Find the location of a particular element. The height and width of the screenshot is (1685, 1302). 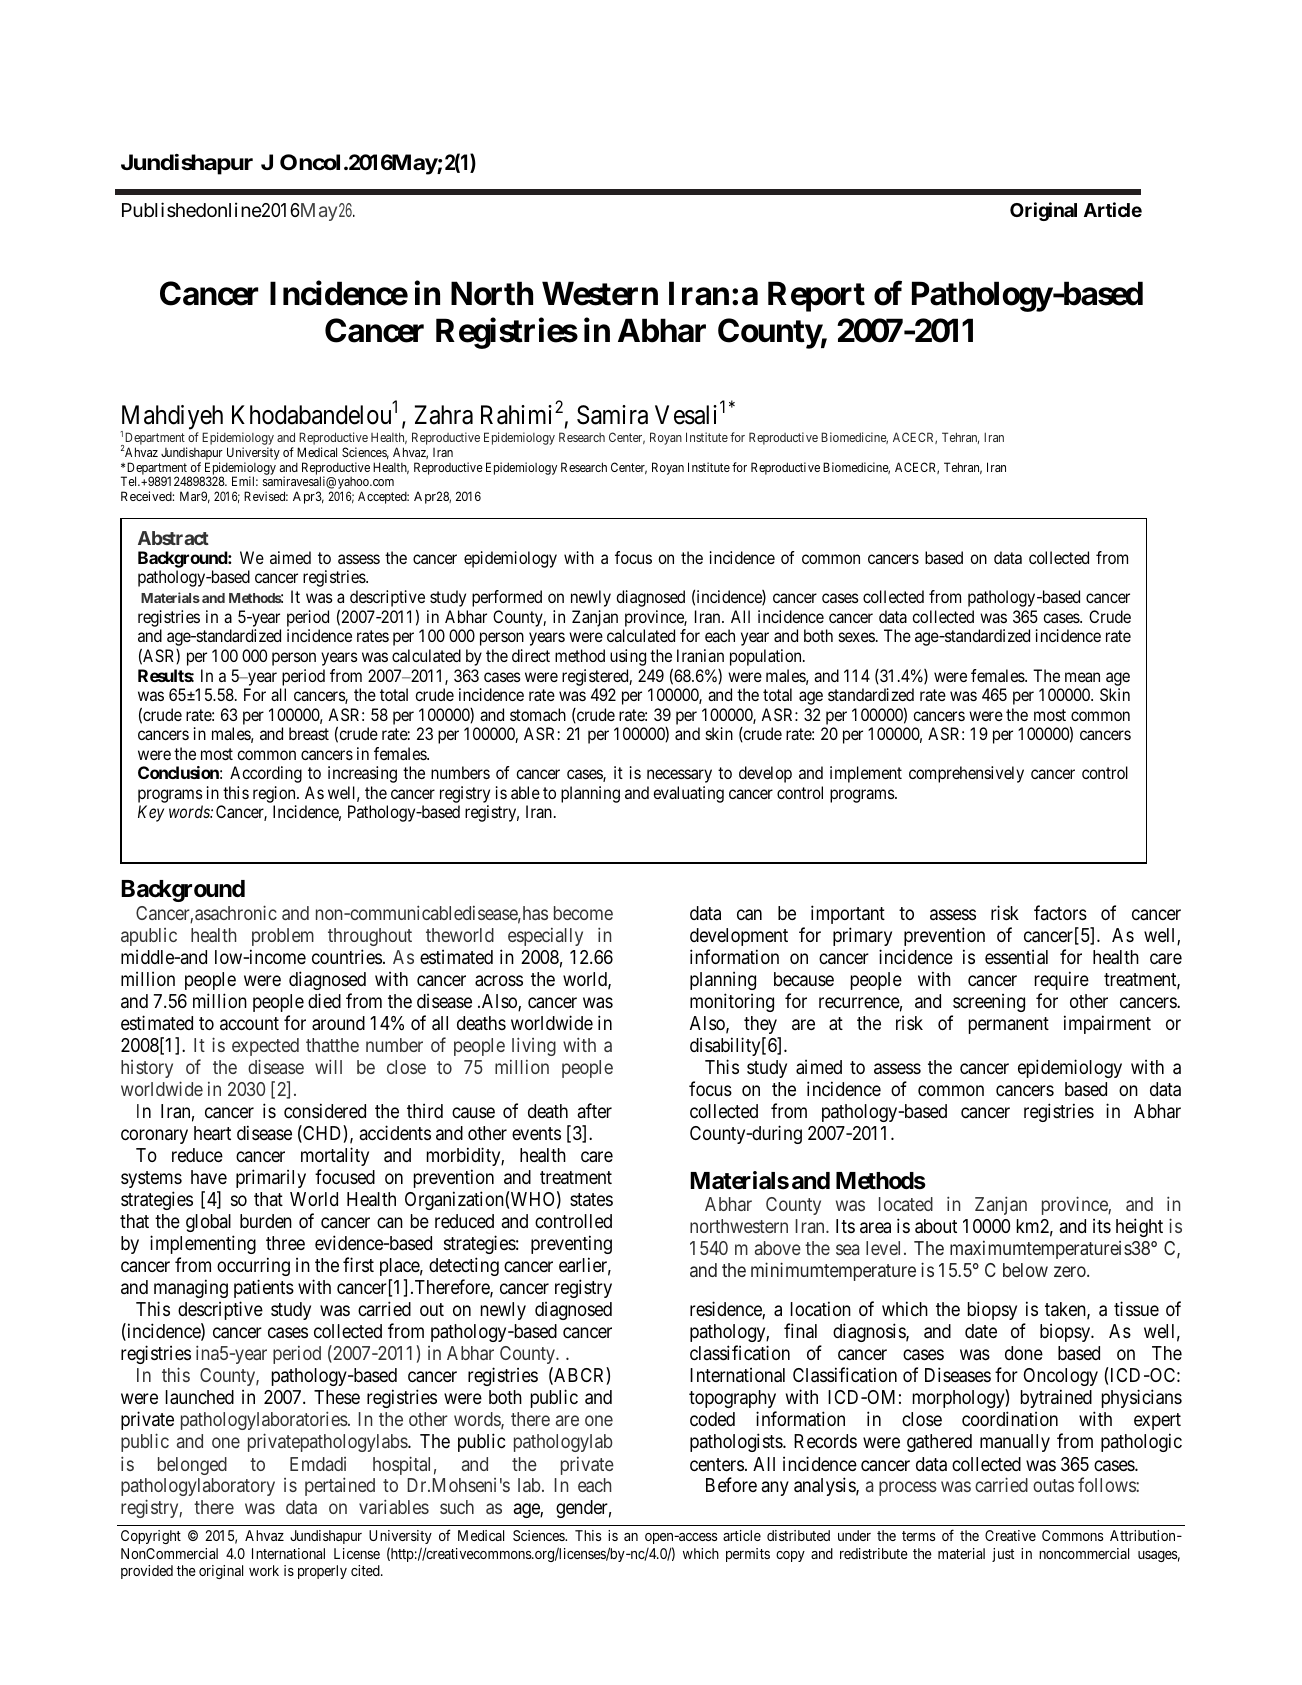

work is located at coordinates (264, 1570).
